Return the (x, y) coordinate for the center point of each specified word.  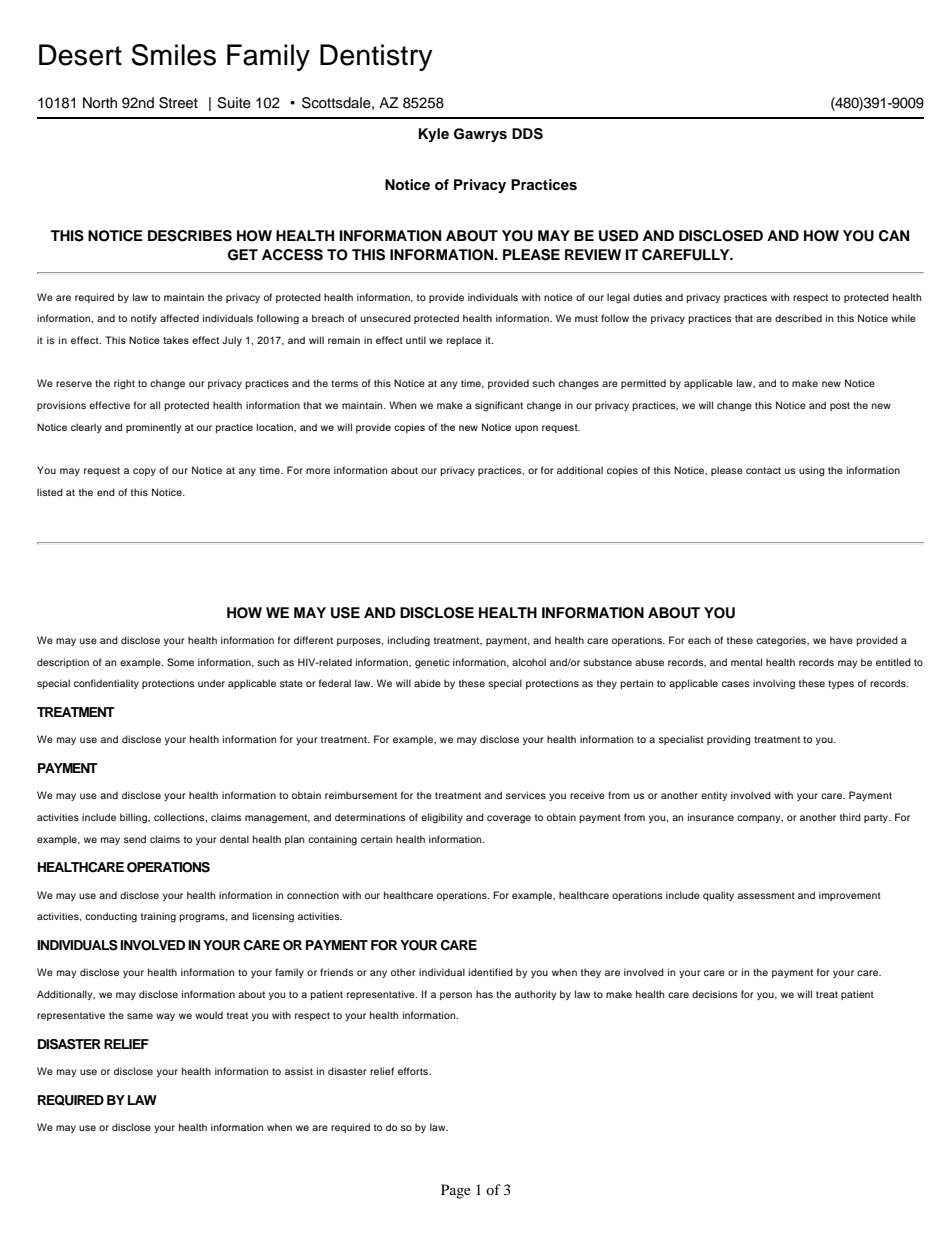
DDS (527, 134)
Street (178, 103)
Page (456, 1191)
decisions (714, 994)
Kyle (434, 135)
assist (299, 1071)
